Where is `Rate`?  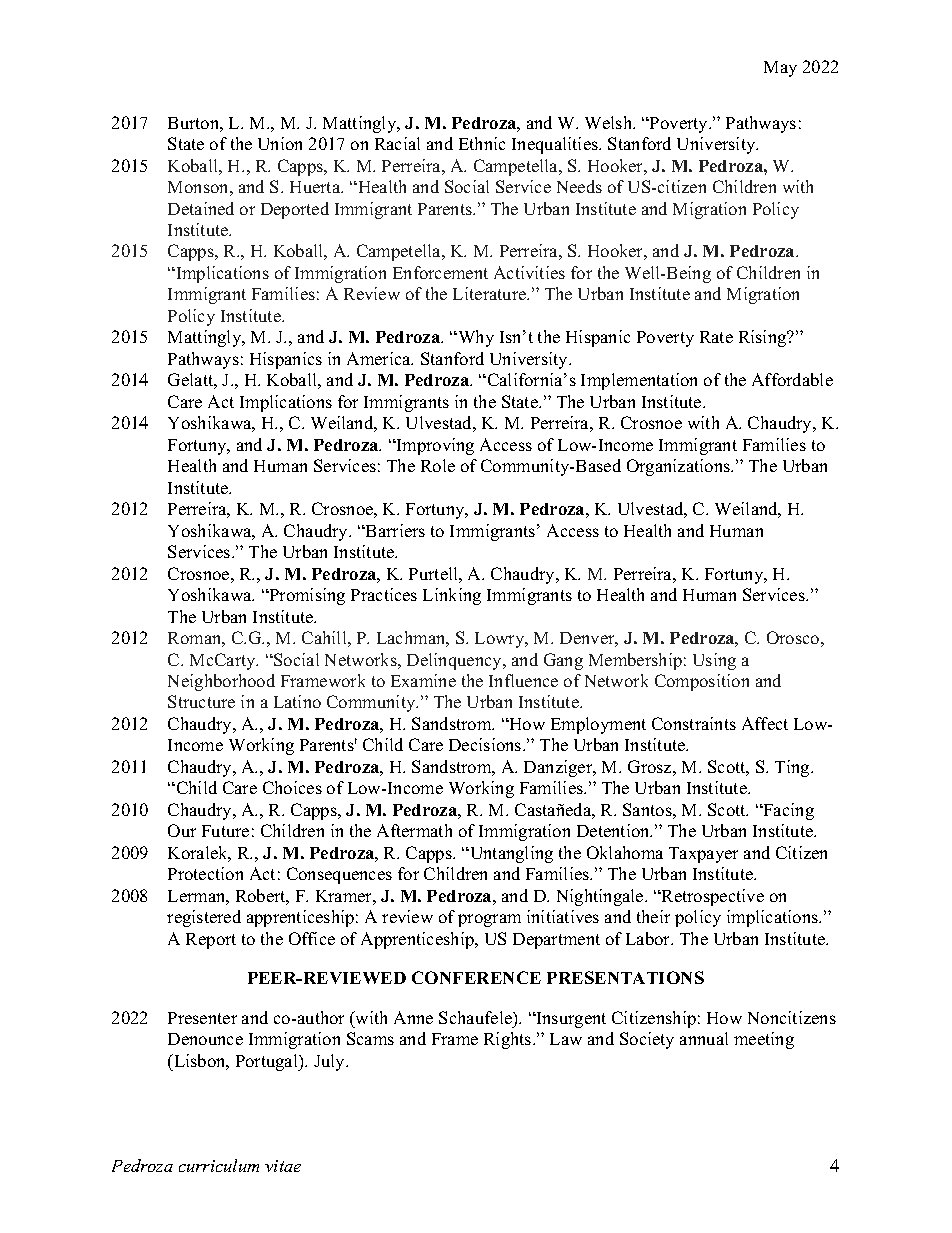 Rate is located at coordinates (716, 337).
